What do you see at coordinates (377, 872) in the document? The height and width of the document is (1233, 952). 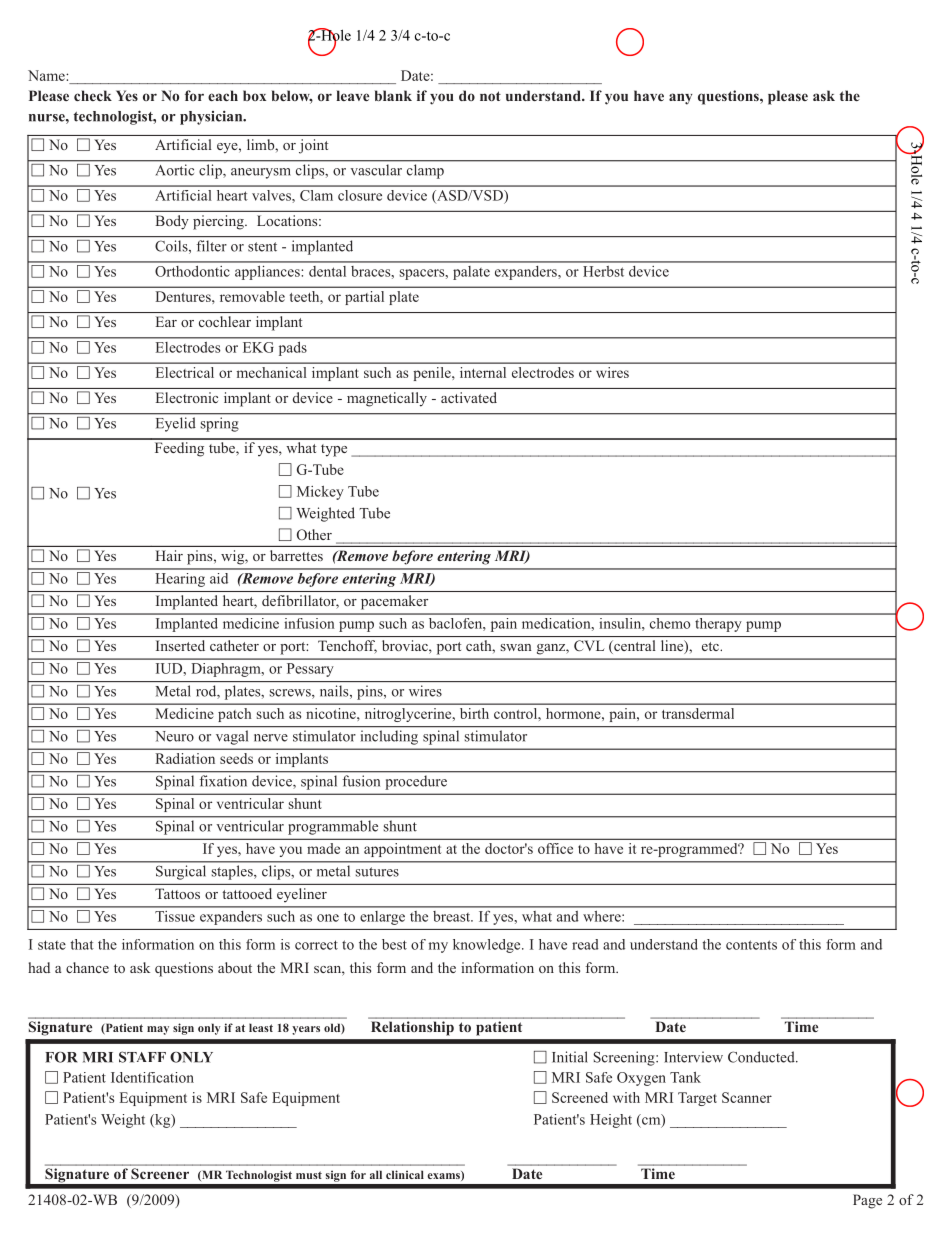 I see `sutures` at bounding box center [377, 872].
